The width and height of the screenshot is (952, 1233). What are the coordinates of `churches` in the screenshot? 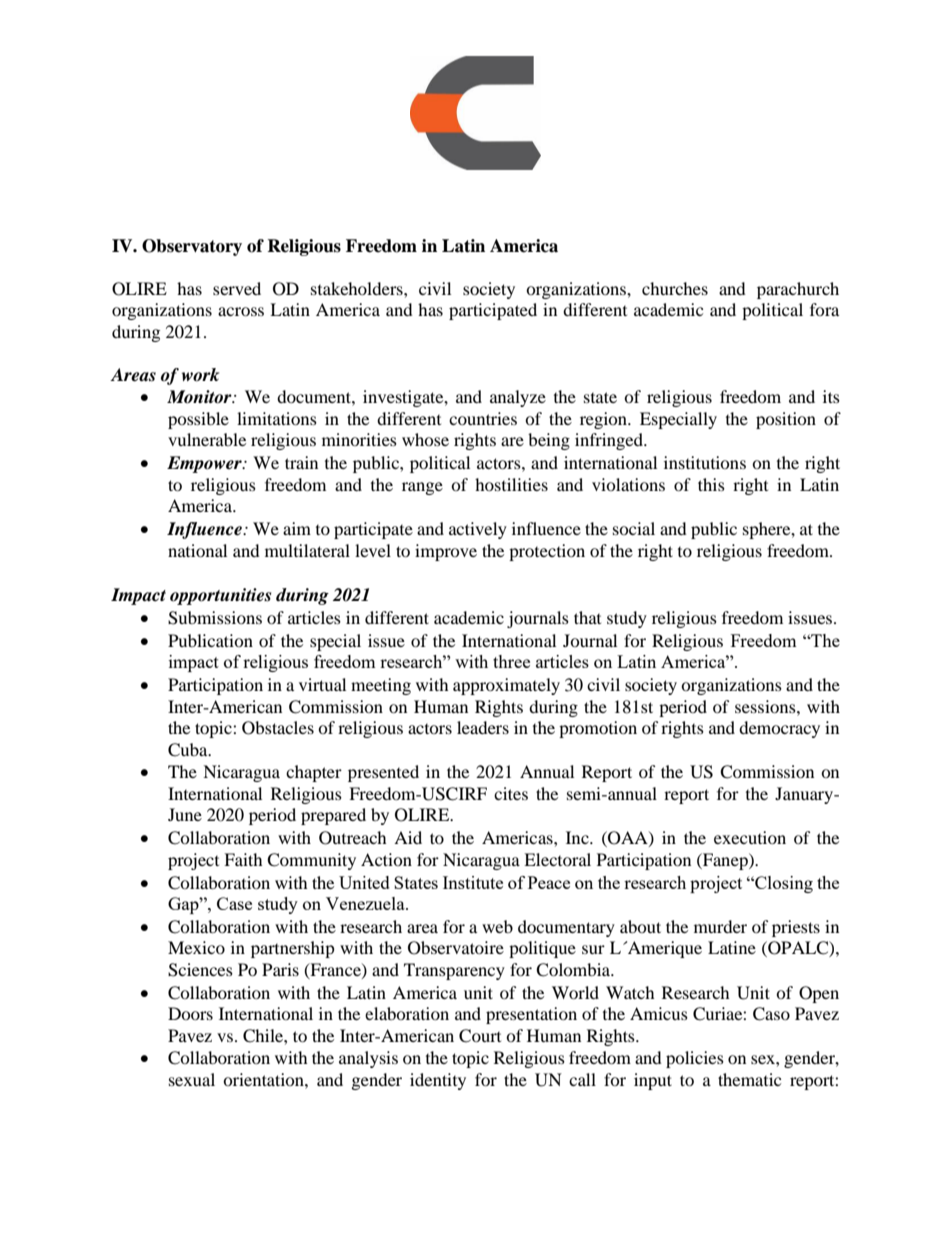 It's located at (675, 288).
